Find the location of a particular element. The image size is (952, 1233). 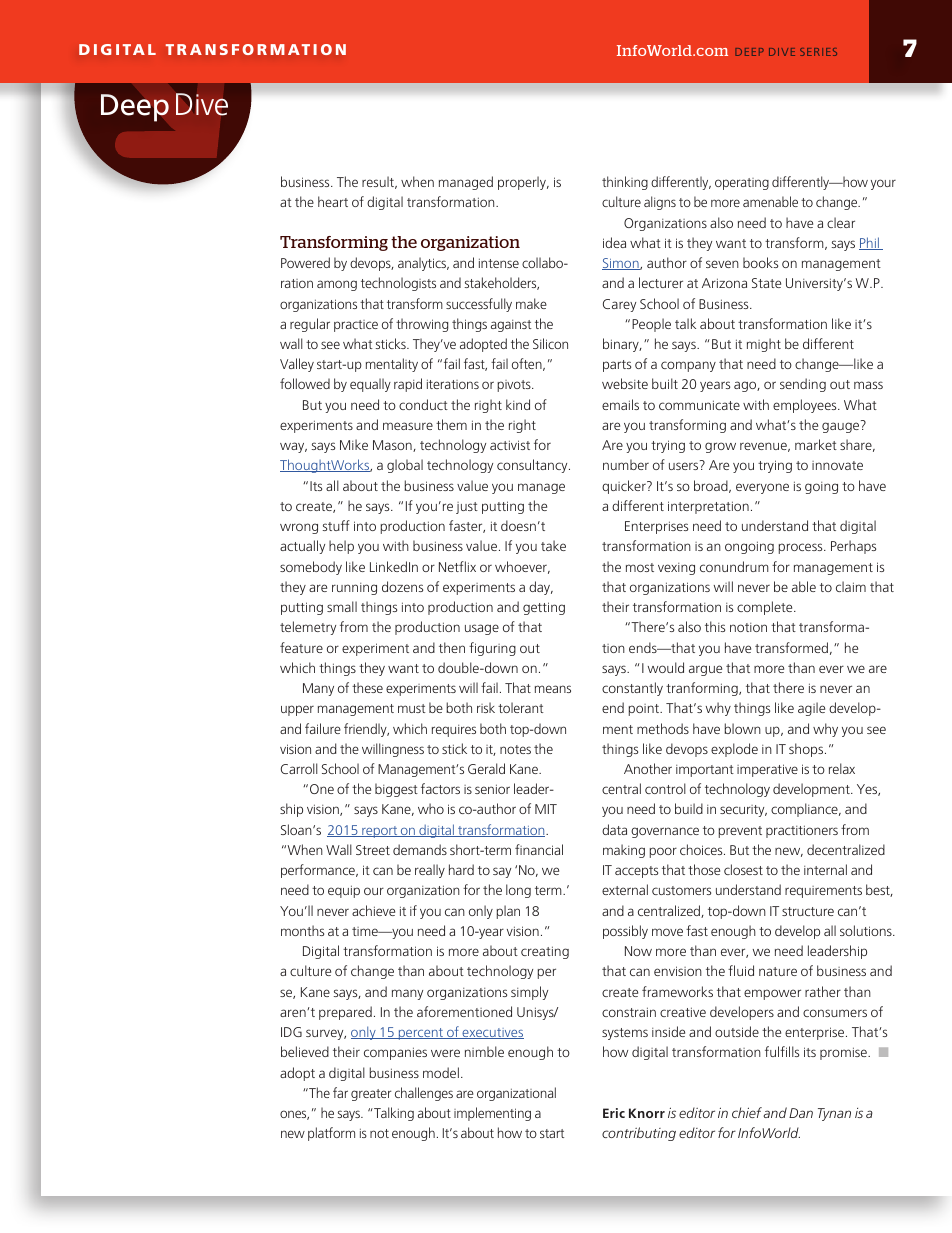

Another is located at coordinates (648, 768).
